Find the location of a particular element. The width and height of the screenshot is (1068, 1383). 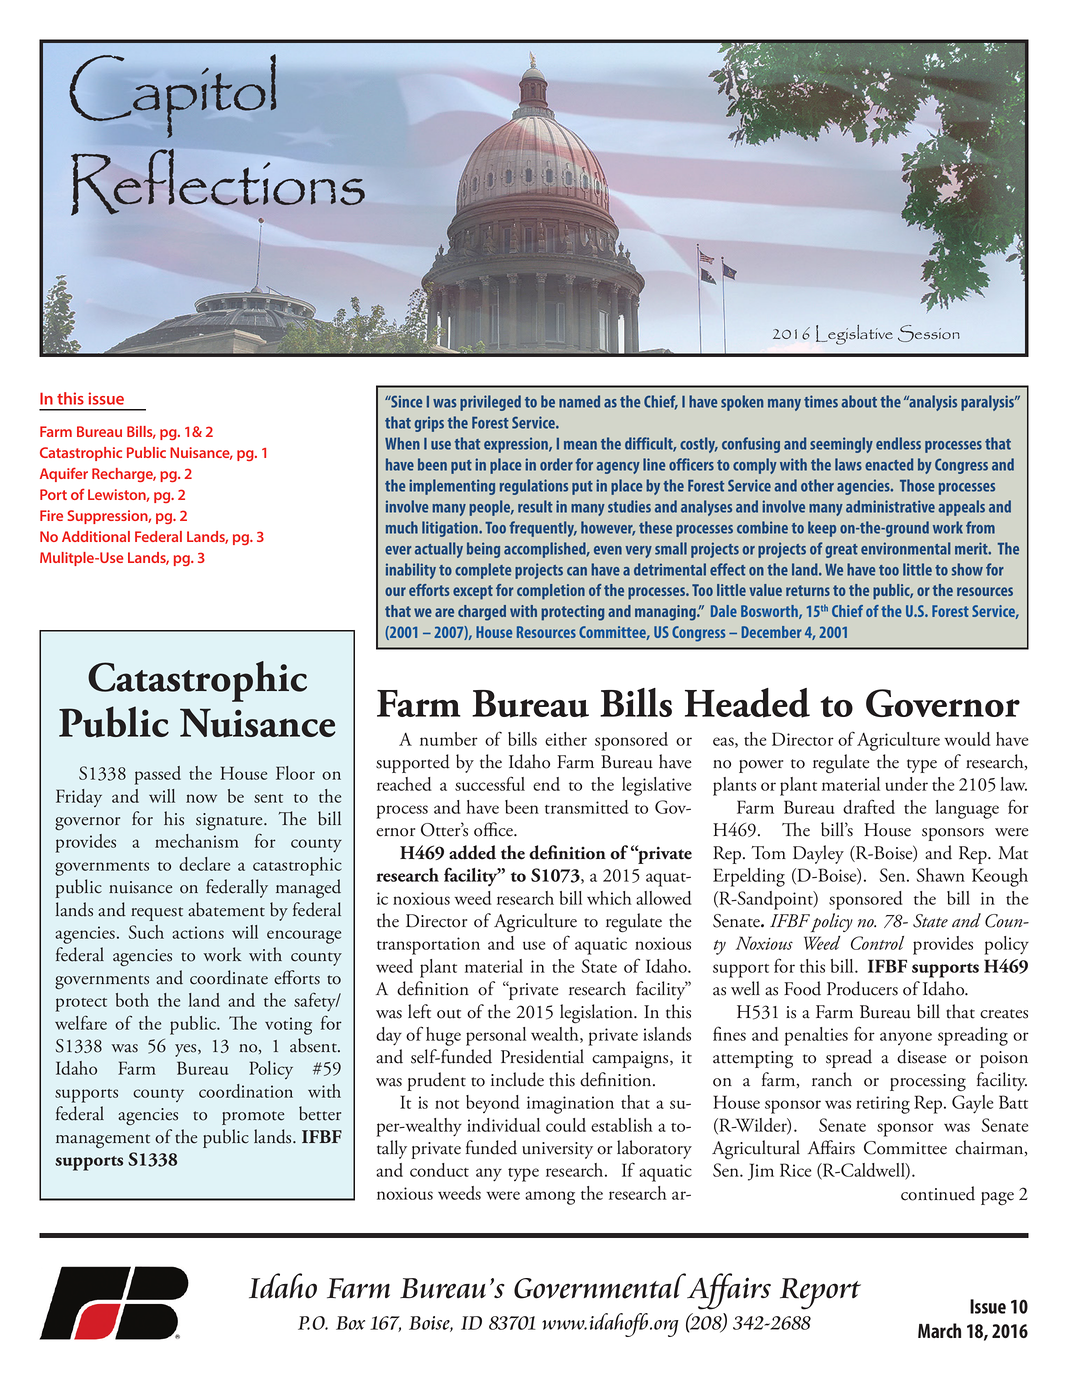

March is located at coordinates (939, 1330).
